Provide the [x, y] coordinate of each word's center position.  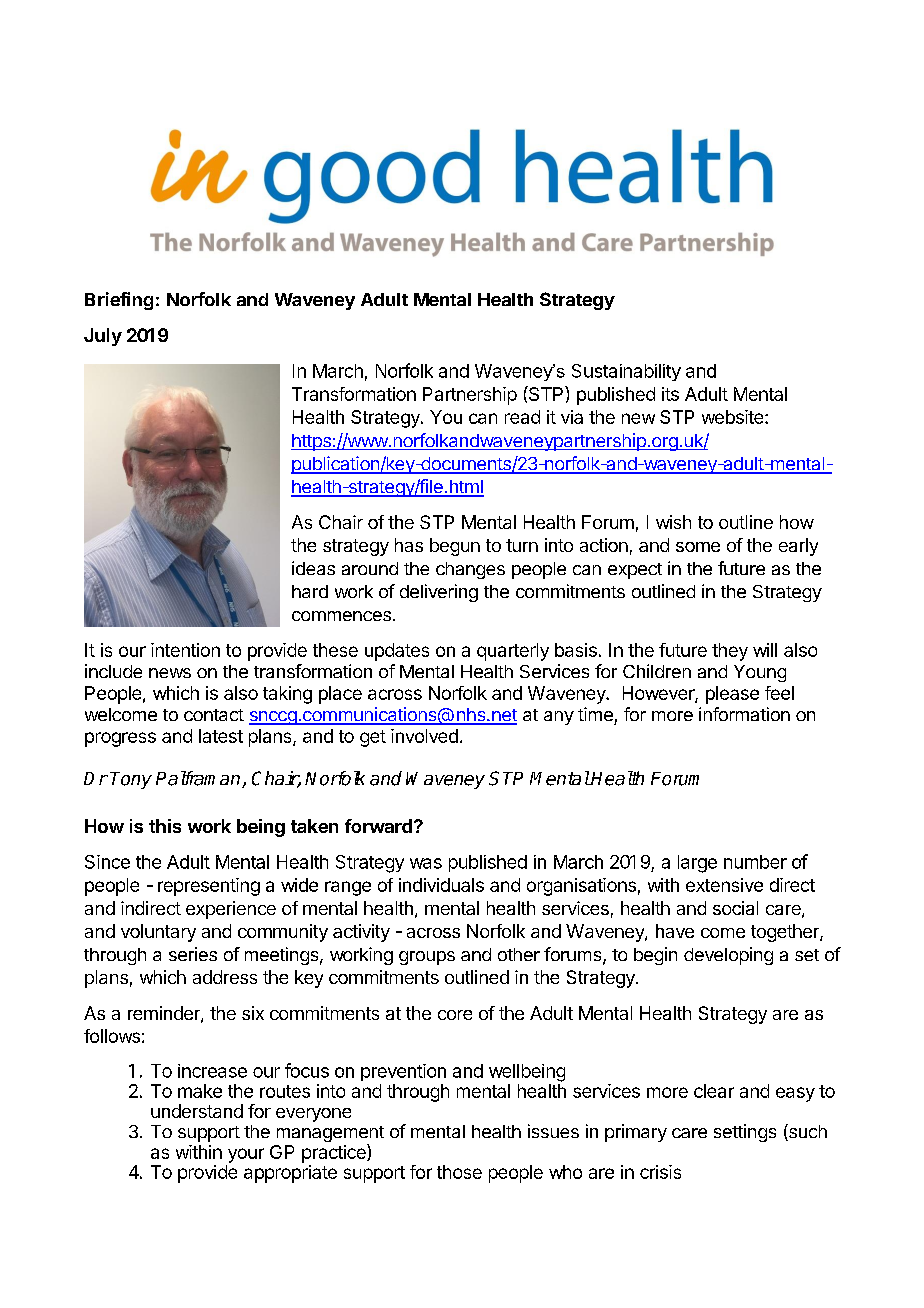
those [459, 1172]
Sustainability [626, 372]
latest [221, 736]
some [698, 547]
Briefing [119, 301]
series [193, 954]
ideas [313, 568]
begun [455, 547]
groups [427, 958]
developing [728, 956]
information [744, 714]
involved [424, 736]
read [522, 417]
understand [197, 1111]
